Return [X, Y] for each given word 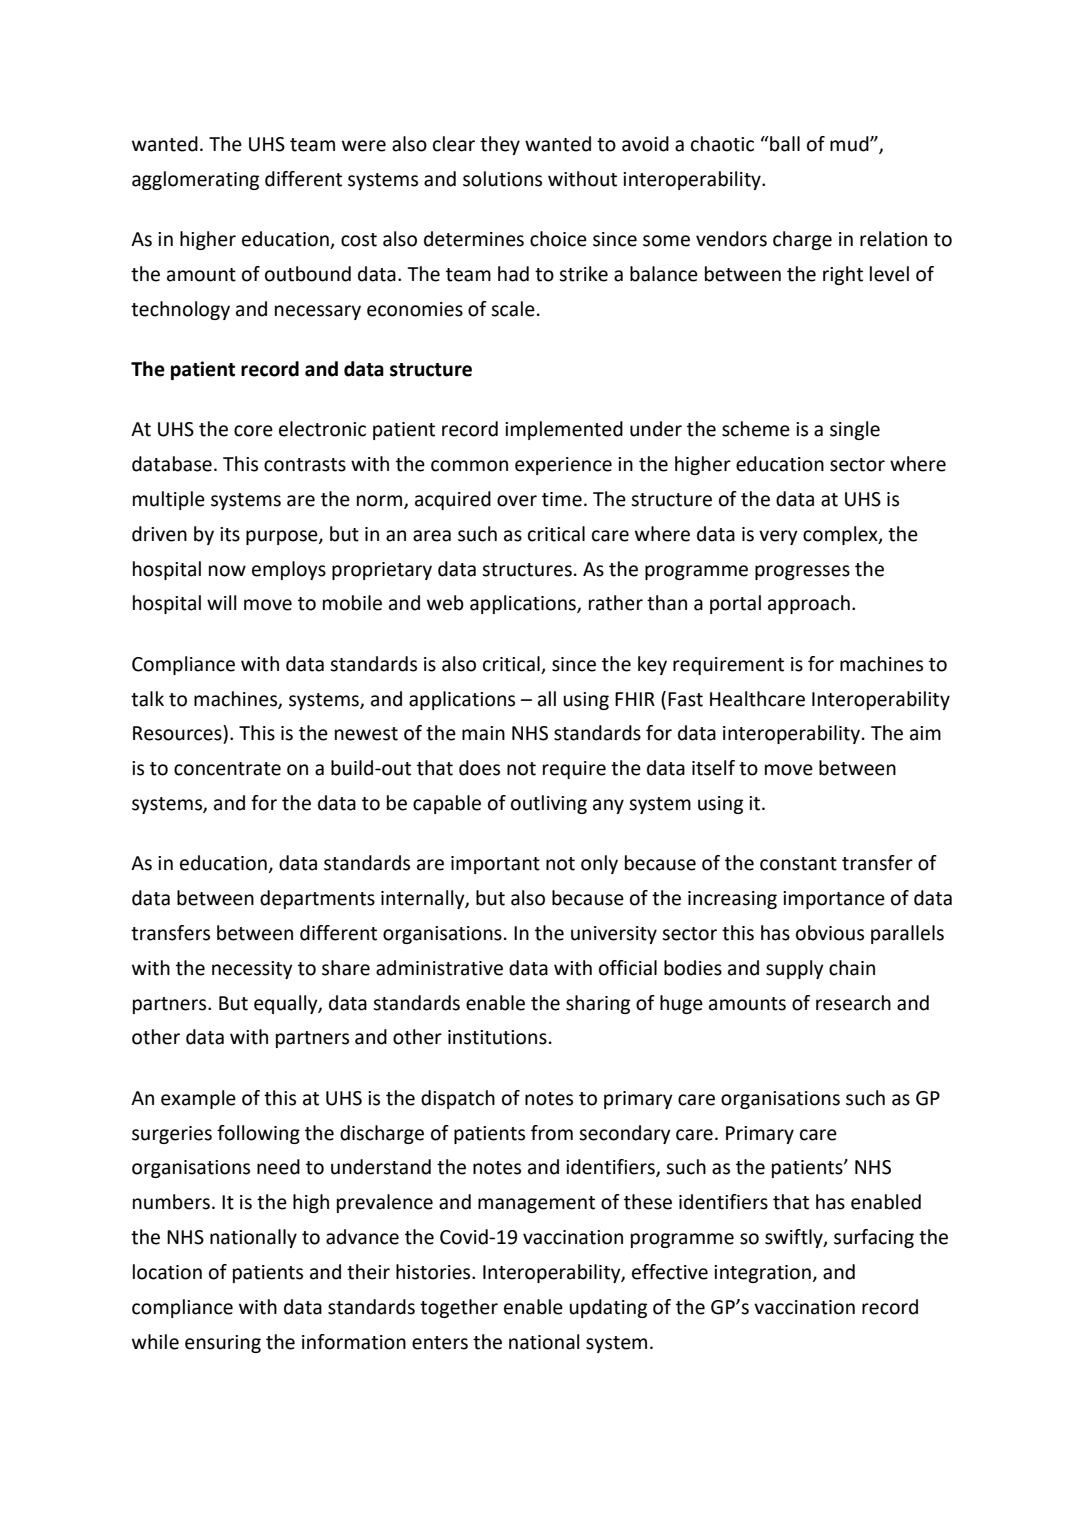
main [483, 733]
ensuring [223, 1344]
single [855, 430]
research [853, 1003]
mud [850, 144]
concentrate [227, 769]
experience [563, 466]
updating [608, 1308]
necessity [252, 970]
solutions [502, 179]
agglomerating [195, 180]
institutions [497, 1037]
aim [925, 733]
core [253, 431]
